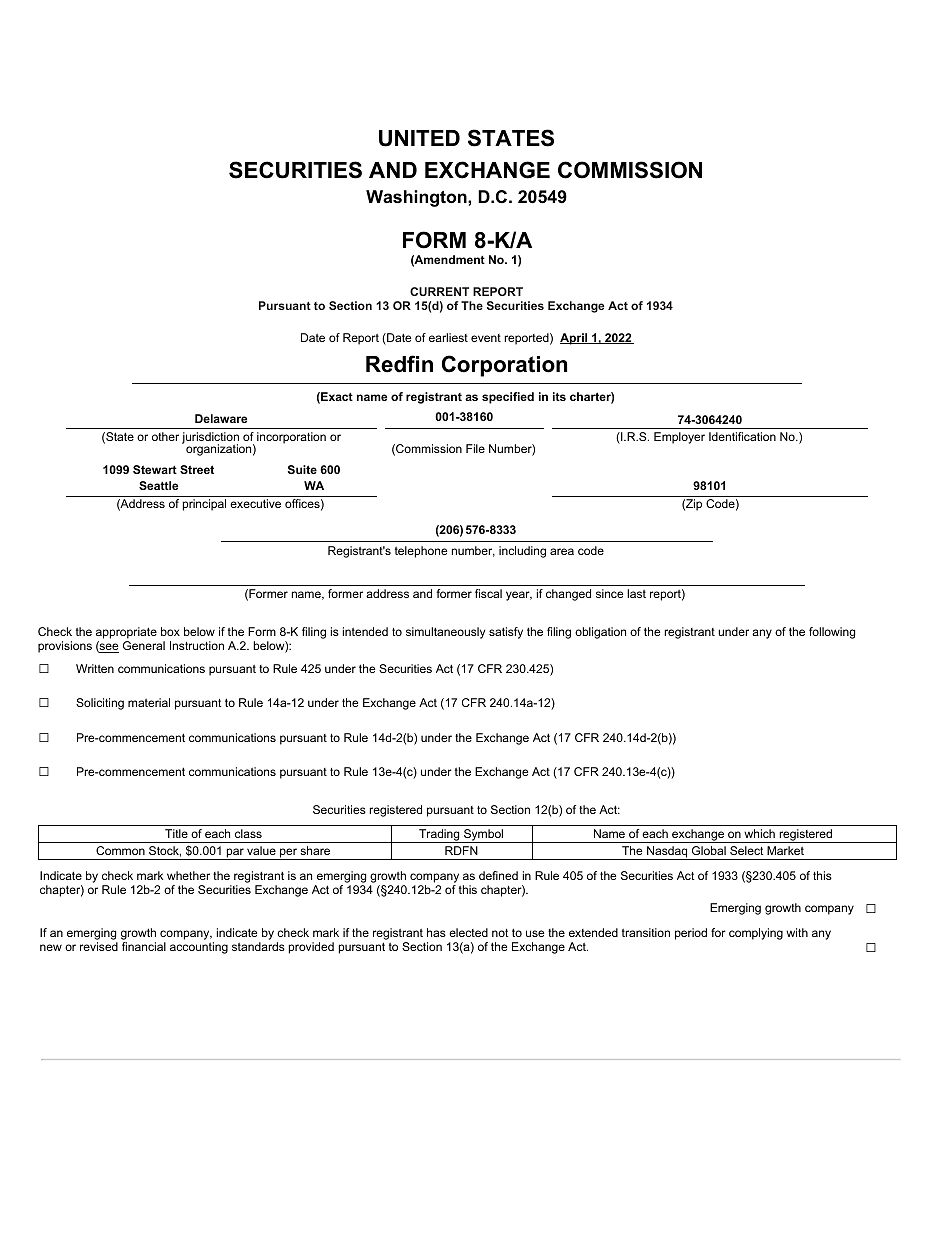 The width and height of the screenshot is (952, 1233). What do you see at coordinates (742, 436) in the screenshot?
I see `Identification` at bounding box center [742, 436].
